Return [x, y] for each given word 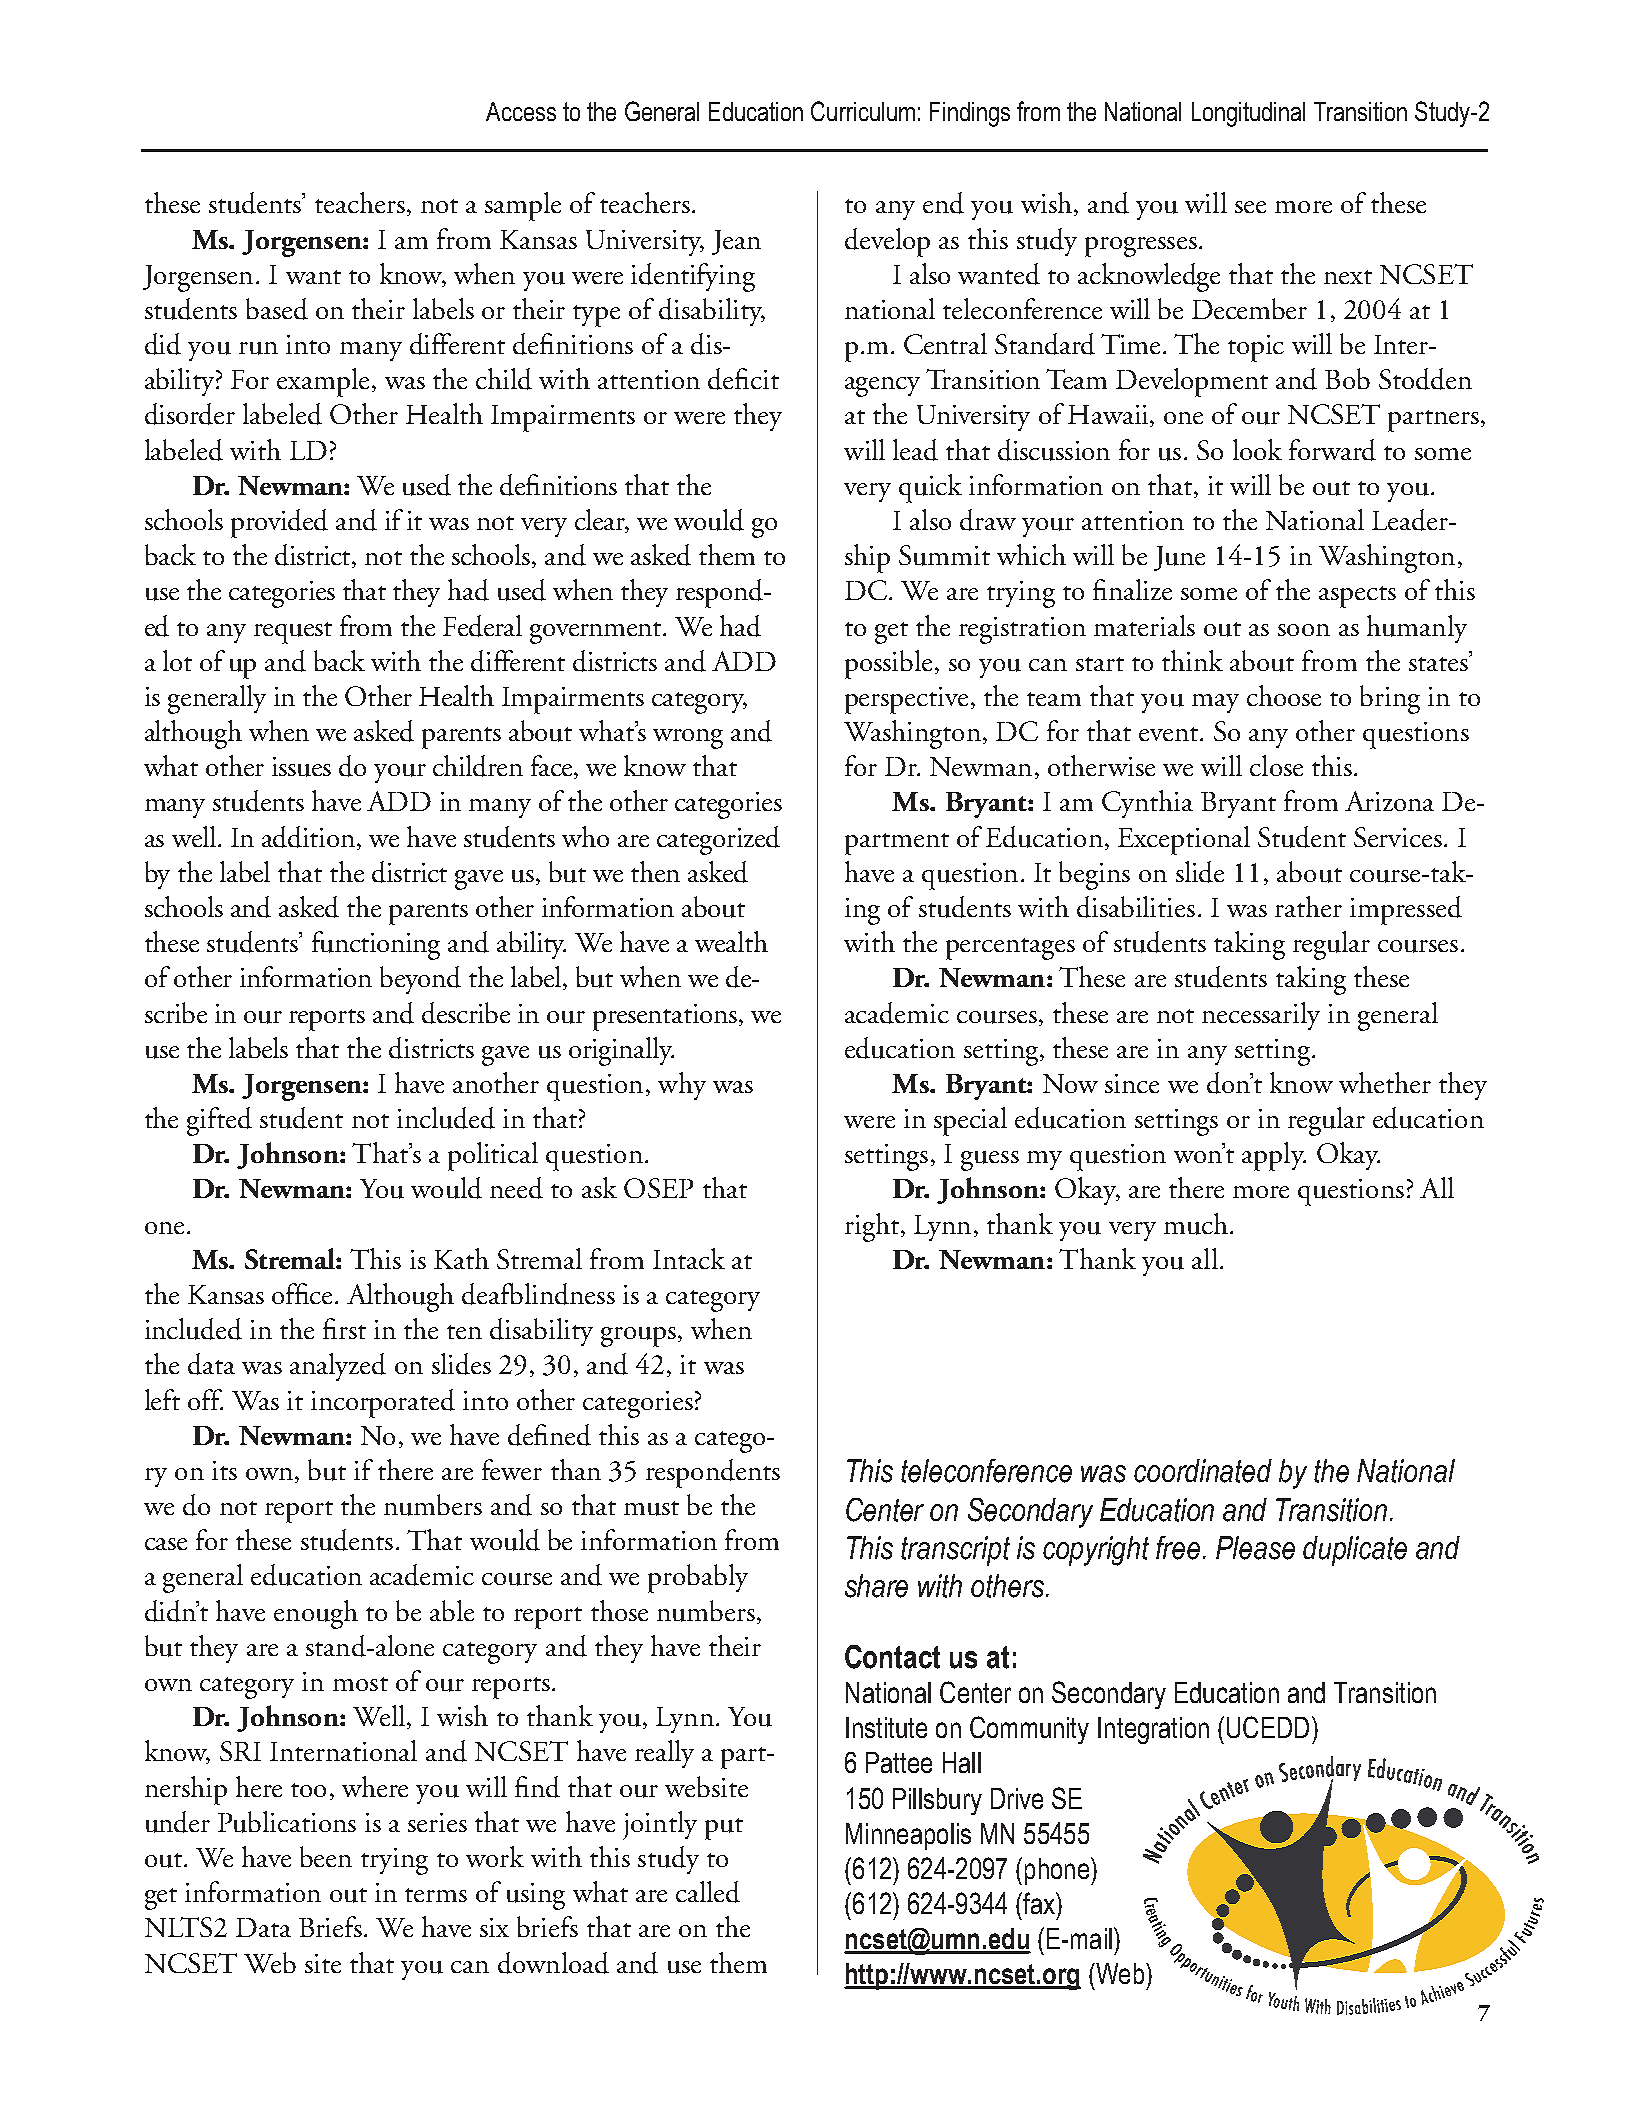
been [326, 1856]
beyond [420, 980]
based [277, 309]
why [682, 1086]
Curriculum [863, 111]
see [1250, 207]
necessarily [1261, 1016]
